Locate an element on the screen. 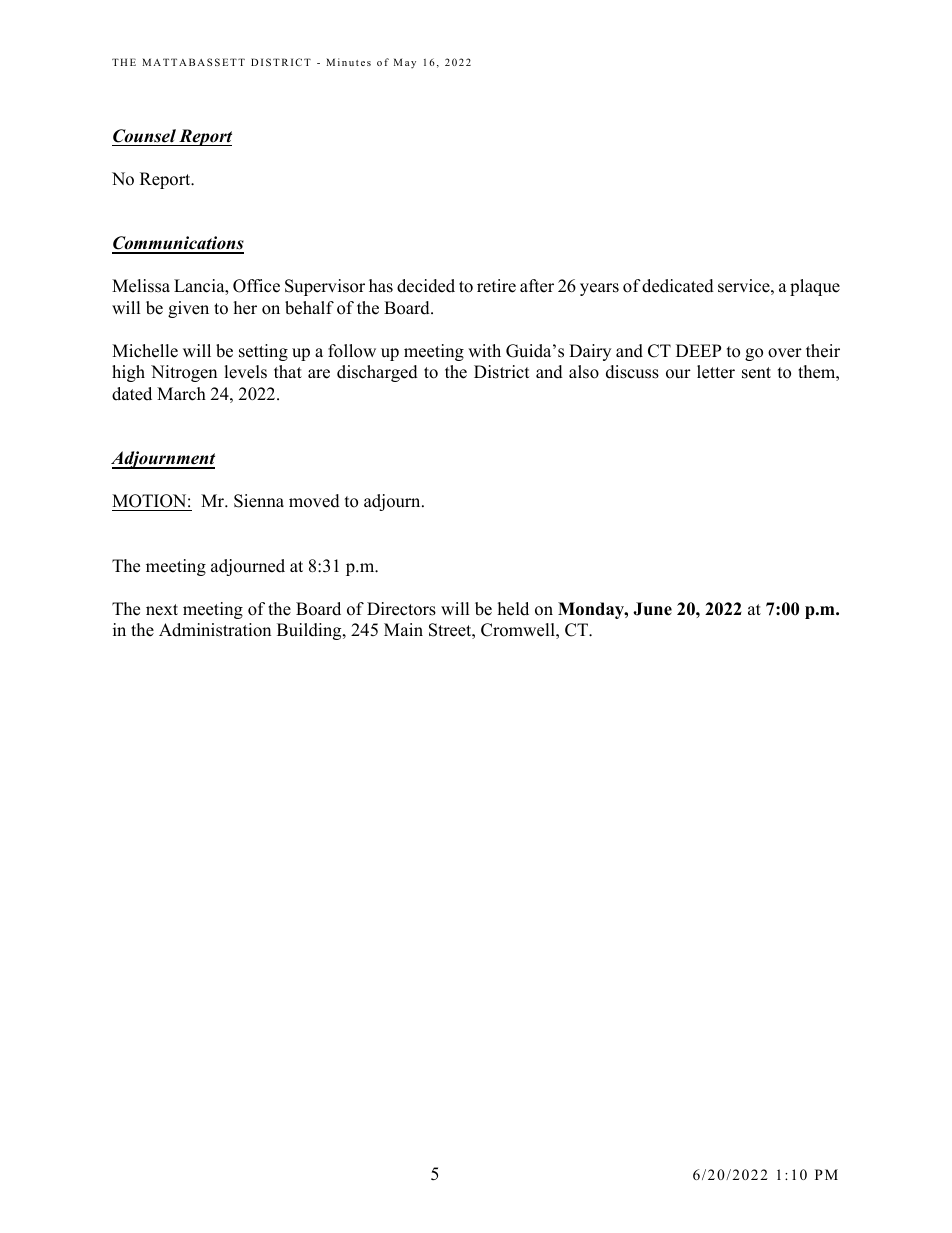 This screenshot has height=1233, width=952. Administration is located at coordinates (215, 630).
